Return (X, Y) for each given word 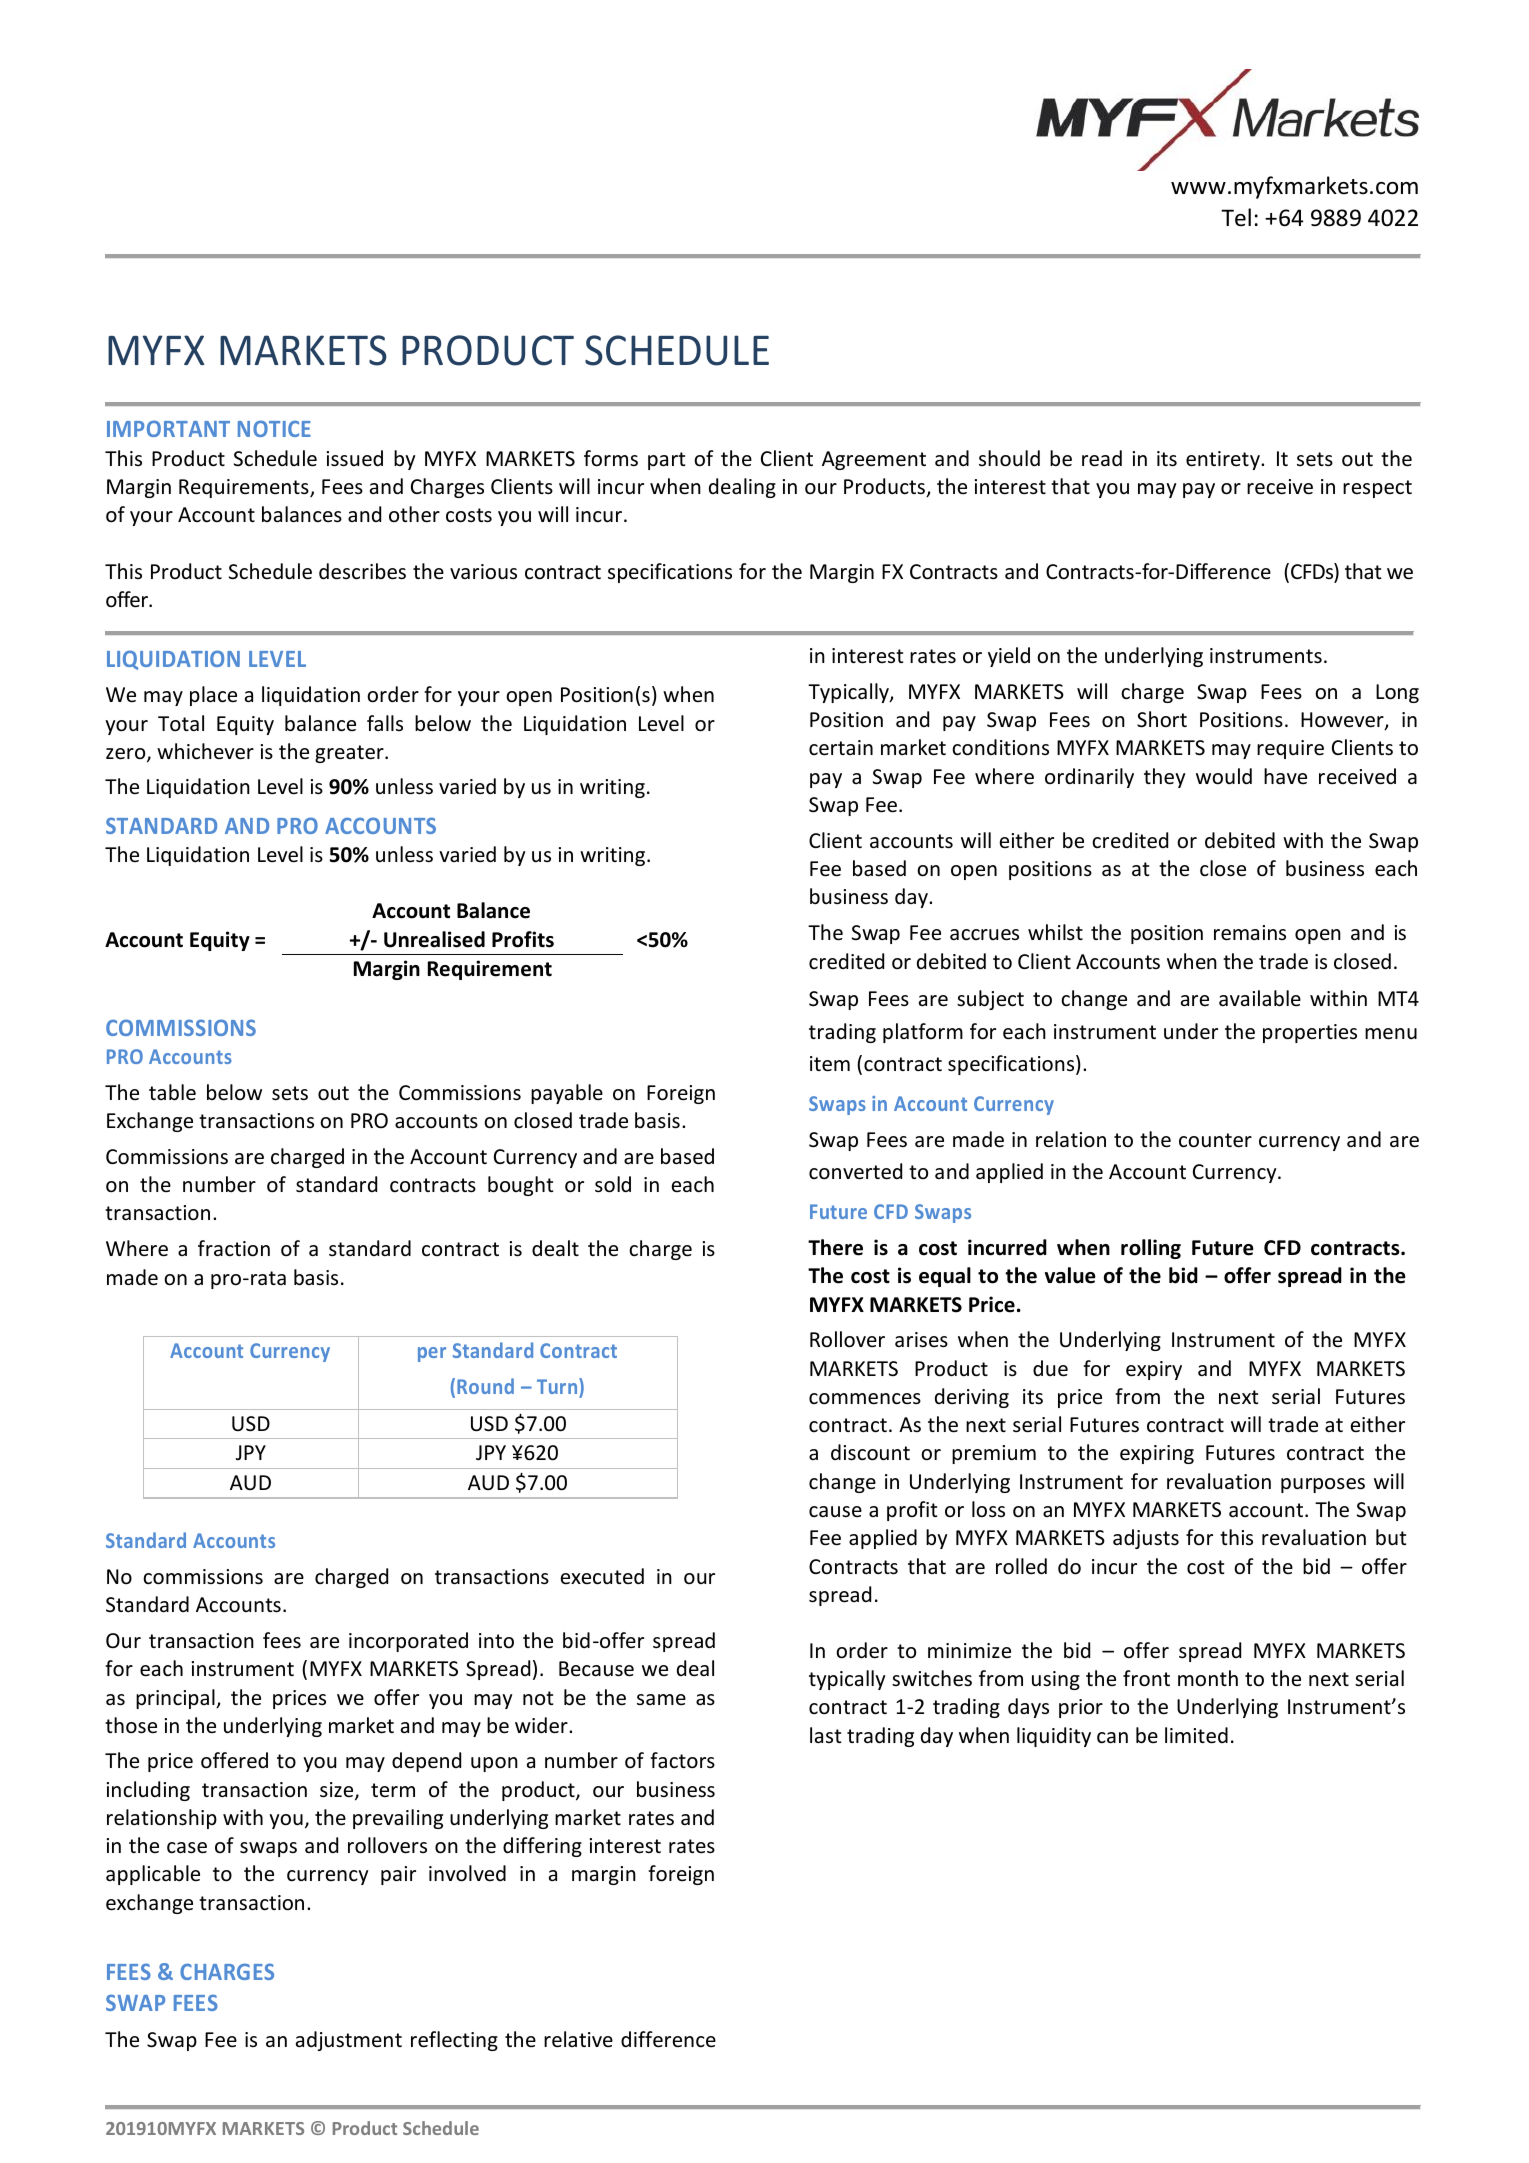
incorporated (408, 1642)
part (666, 461)
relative (578, 2039)
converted (855, 1171)
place (213, 696)
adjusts (1146, 1539)
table (172, 1092)
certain (841, 748)
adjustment (349, 2041)
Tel (1236, 217)
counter (1215, 1140)
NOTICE (274, 428)
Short (1162, 719)
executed (602, 1576)
